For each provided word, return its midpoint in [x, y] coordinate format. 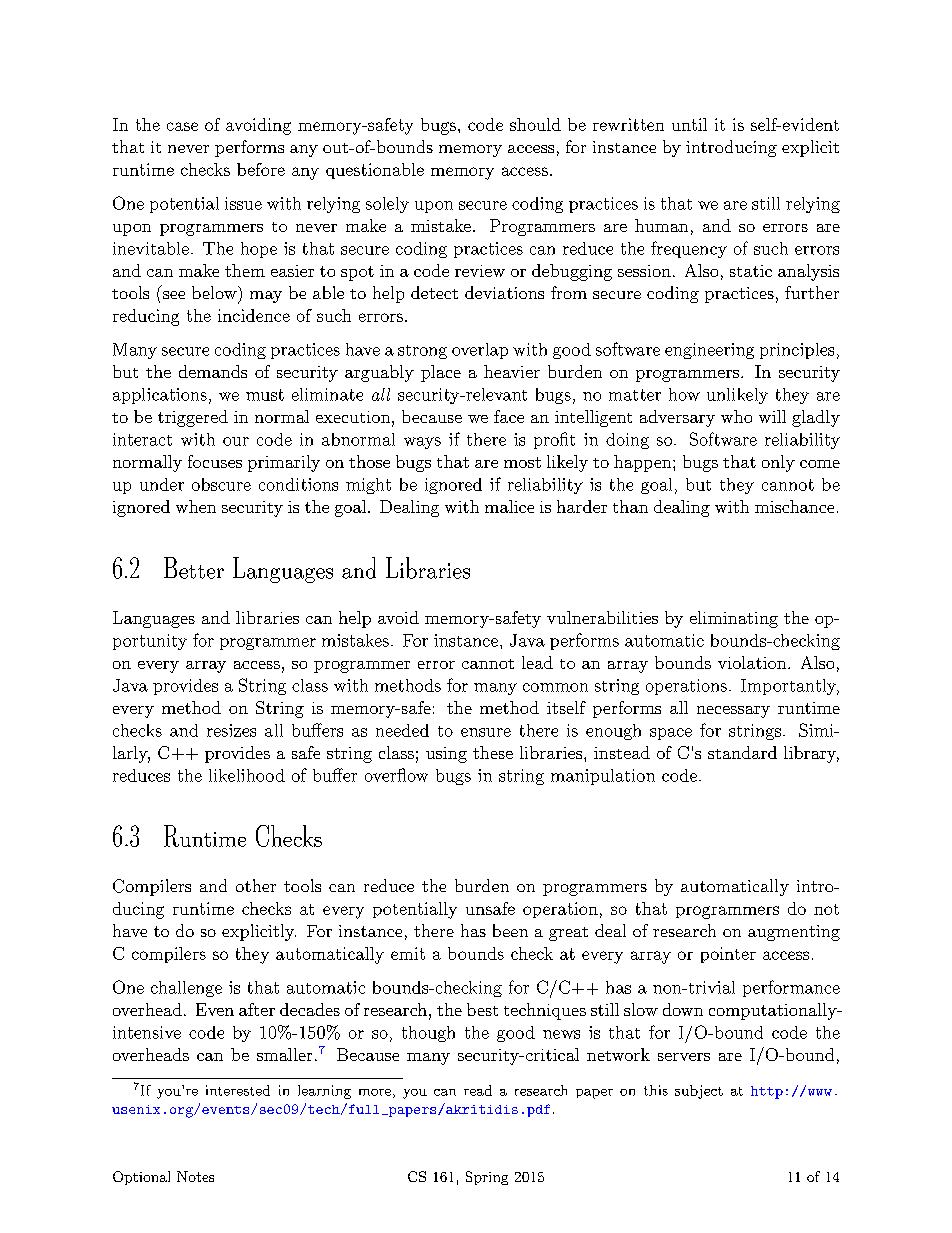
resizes [231, 730]
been [510, 930]
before [261, 169]
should [535, 124]
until [689, 124]
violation [752, 662]
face [509, 416]
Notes [195, 1176]
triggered [193, 418]
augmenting [794, 933]
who [736, 416]
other [256, 885]
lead [537, 662]
